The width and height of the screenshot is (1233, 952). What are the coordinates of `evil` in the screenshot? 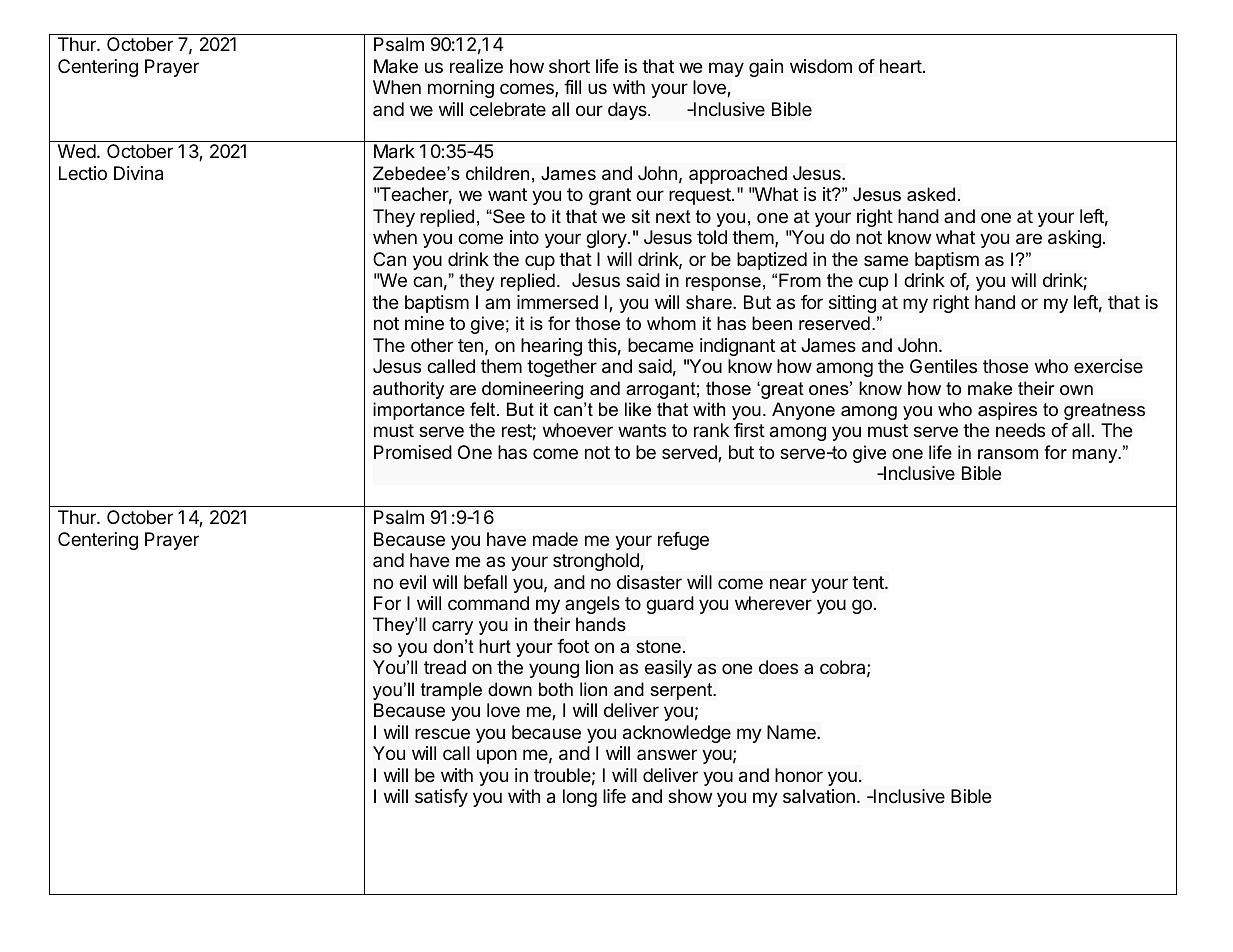 It's located at (412, 582).
